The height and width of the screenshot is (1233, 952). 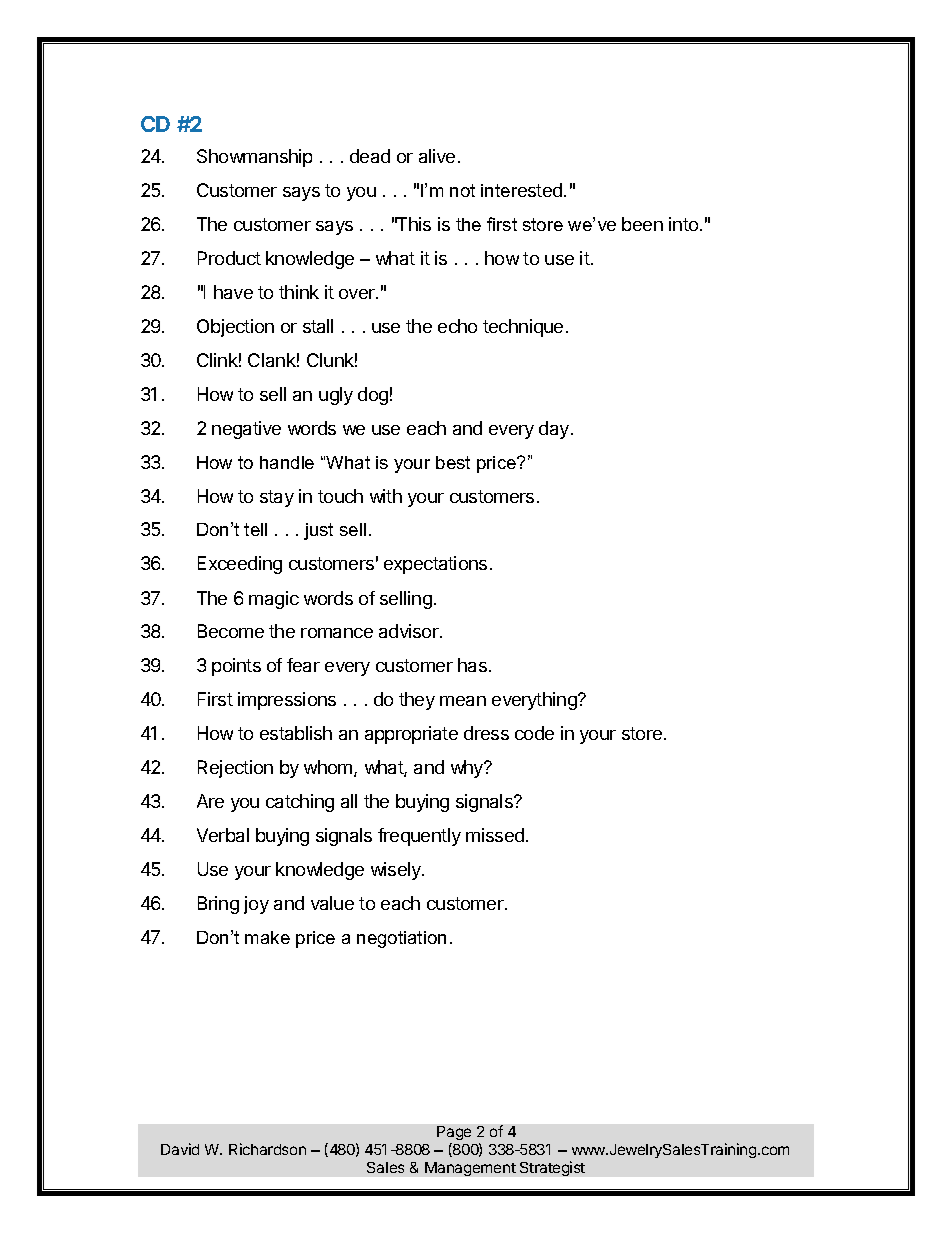 I want to click on Richardson, so click(x=267, y=1149).
